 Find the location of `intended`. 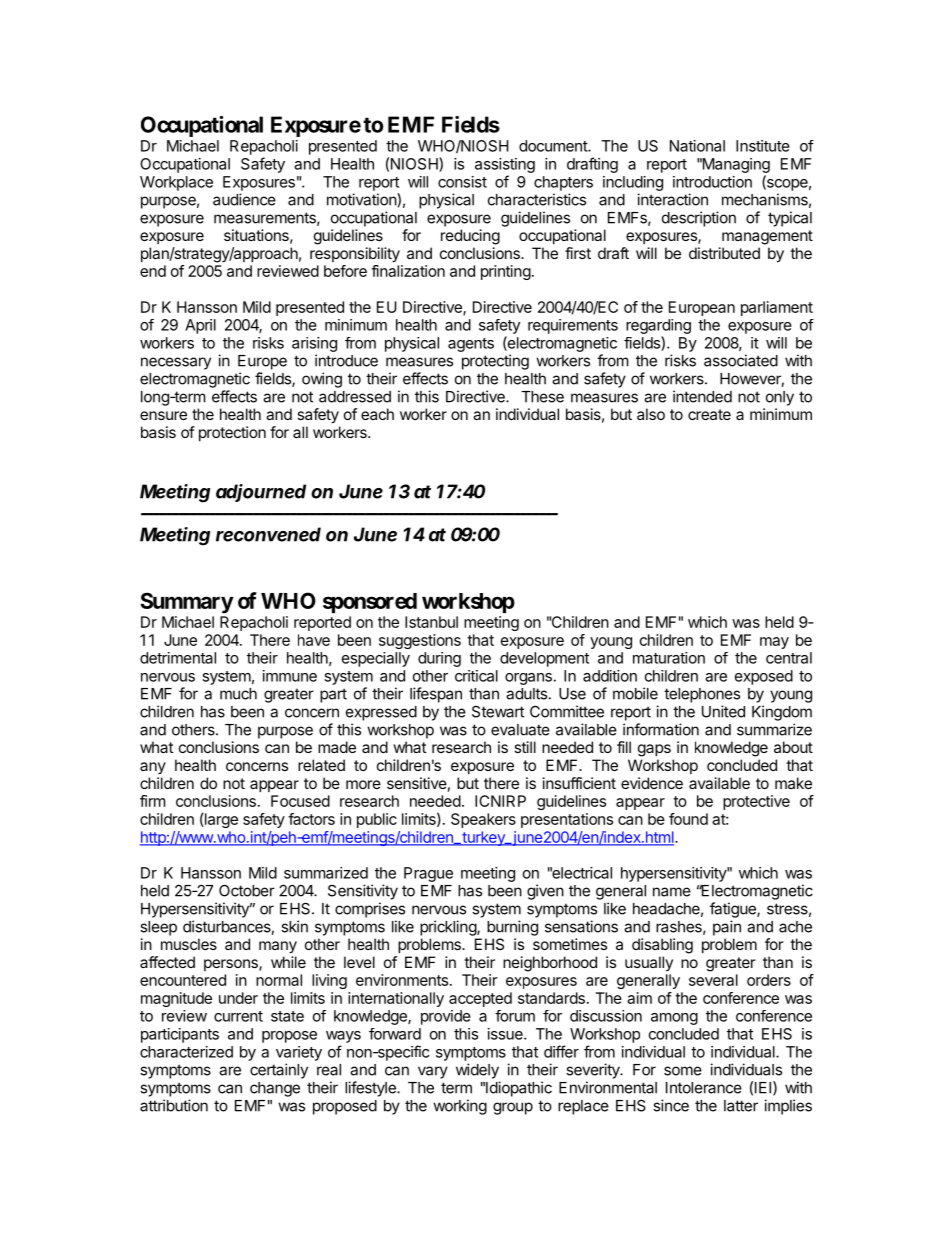

intended is located at coordinates (702, 396).
